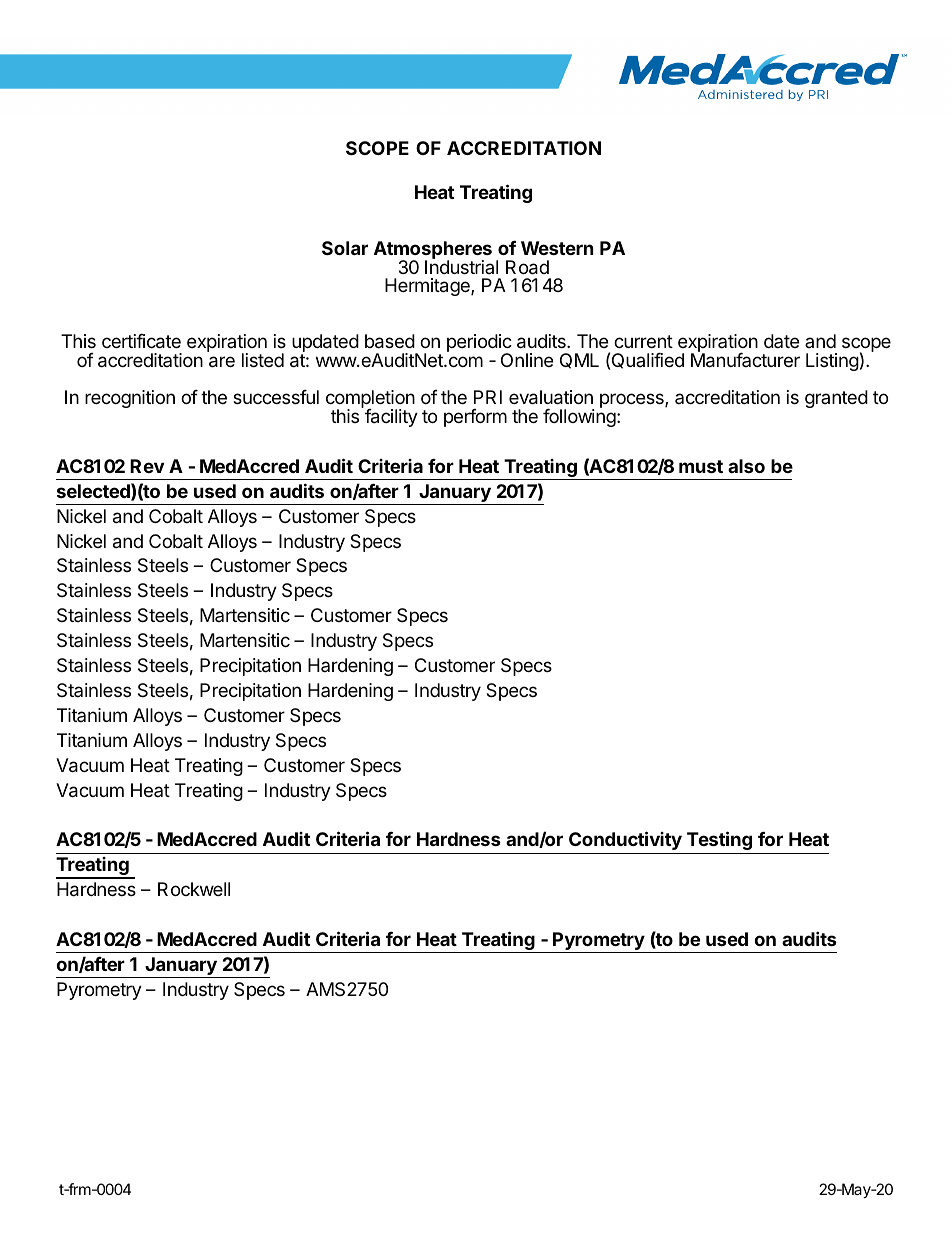  What do you see at coordinates (719, 840) in the screenshot?
I see `Testing` at bounding box center [719, 840].
